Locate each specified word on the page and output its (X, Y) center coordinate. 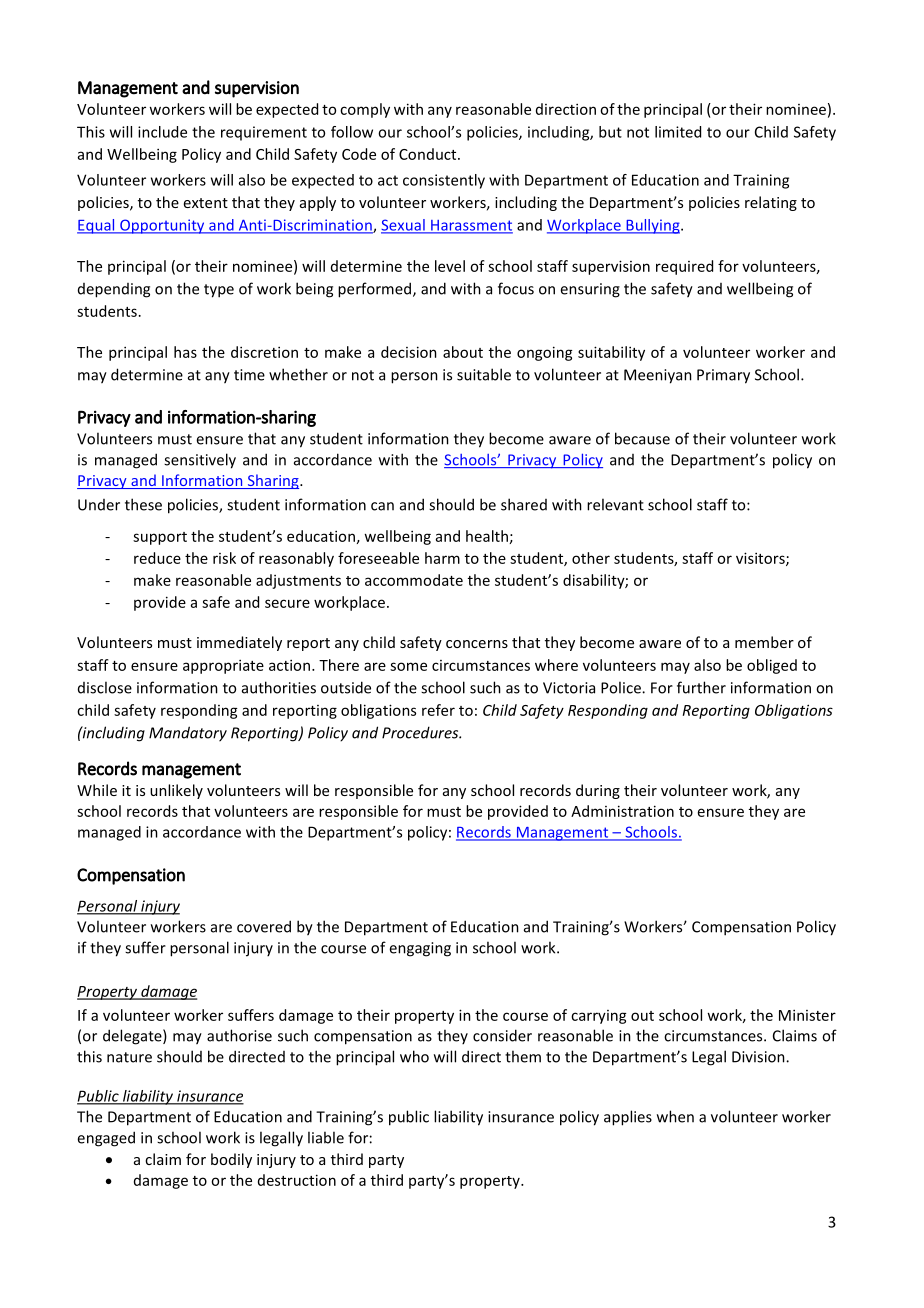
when (675, 1116)
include (162, 132)
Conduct (429, 154)
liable (326, 1137)
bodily (231, 1160)
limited (678, 132)
